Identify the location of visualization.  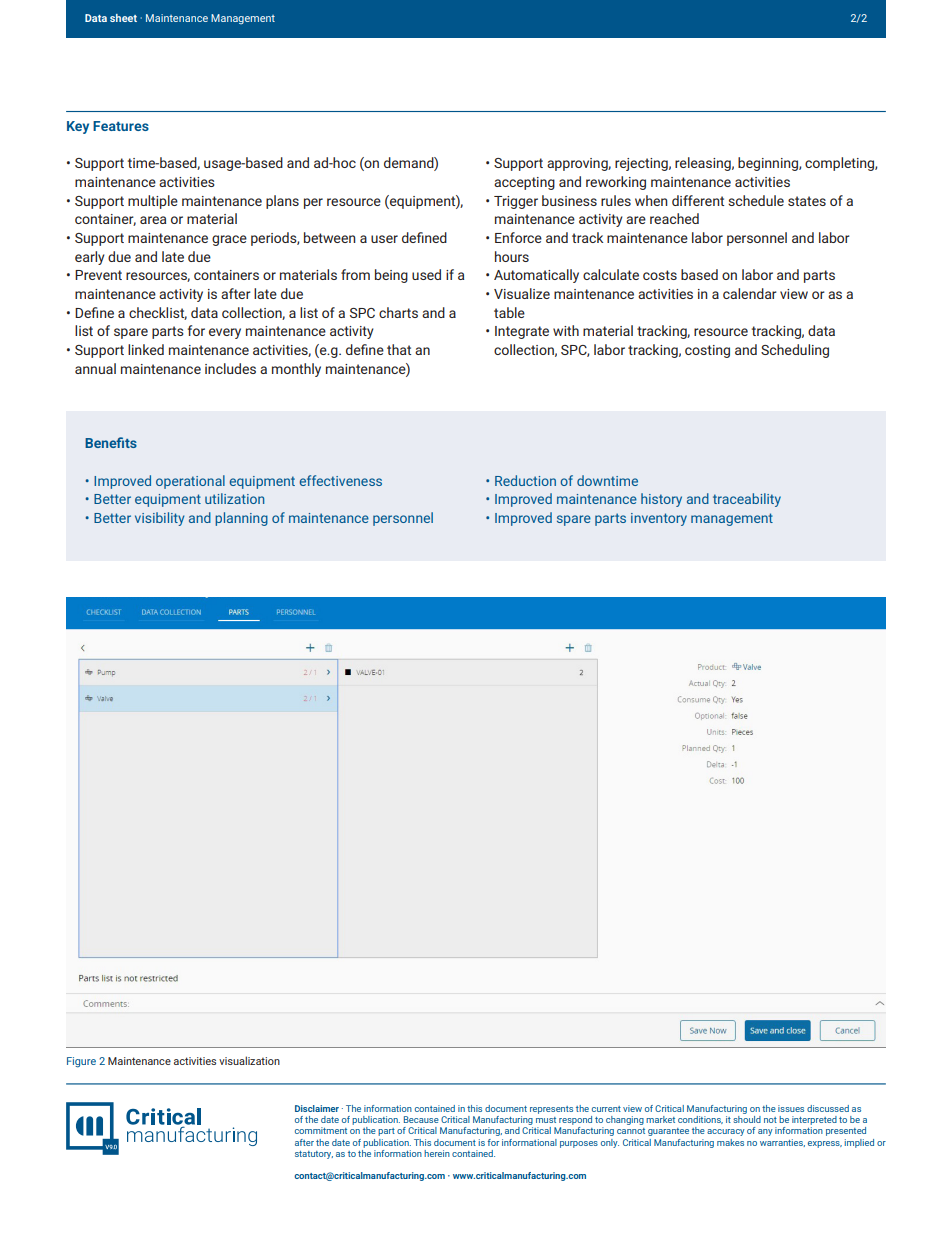
(249, 1060).
